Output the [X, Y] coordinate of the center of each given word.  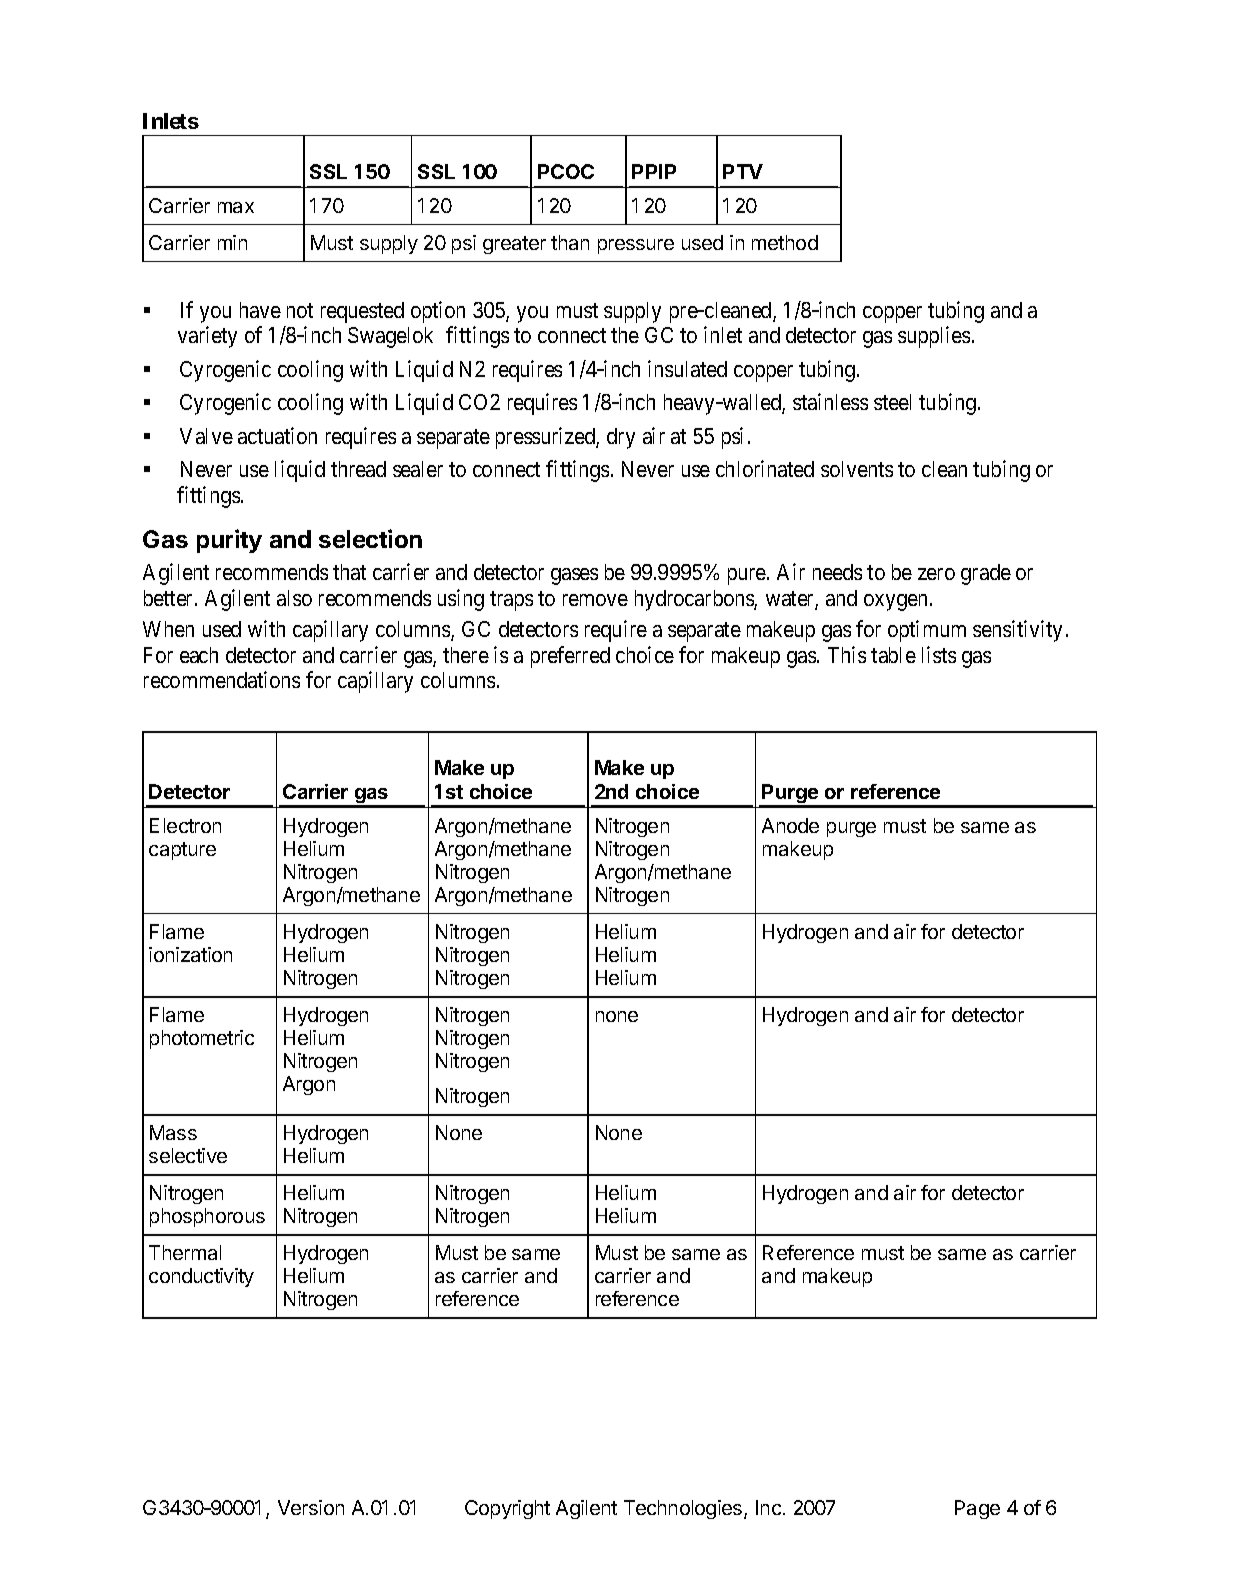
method [785, 242]
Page [977, 1509]
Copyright [507, 1509]
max [236, 207]
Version [311, 1507]
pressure [636, 246]
